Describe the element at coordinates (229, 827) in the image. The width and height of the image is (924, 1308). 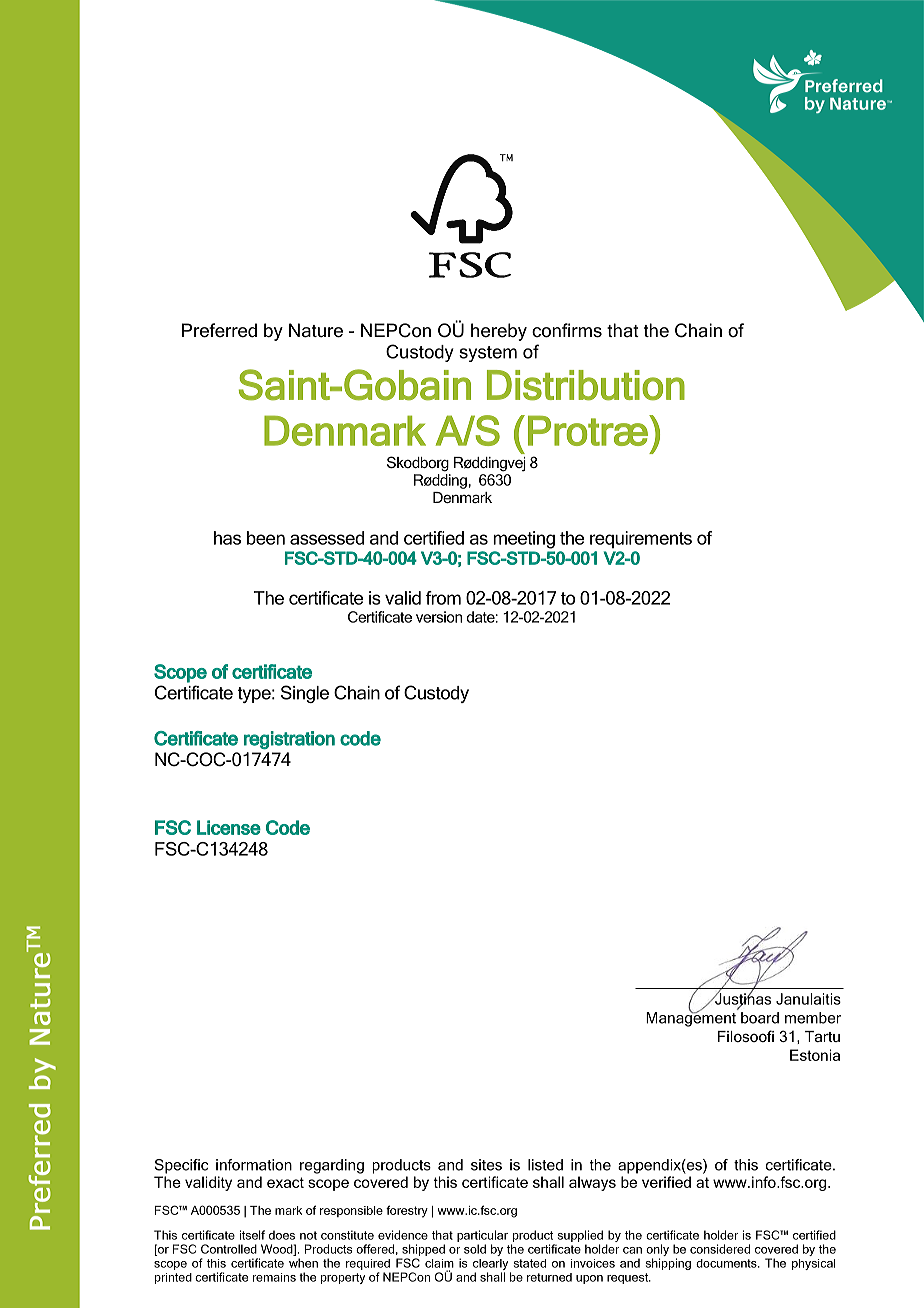
I see `License` at that location.
